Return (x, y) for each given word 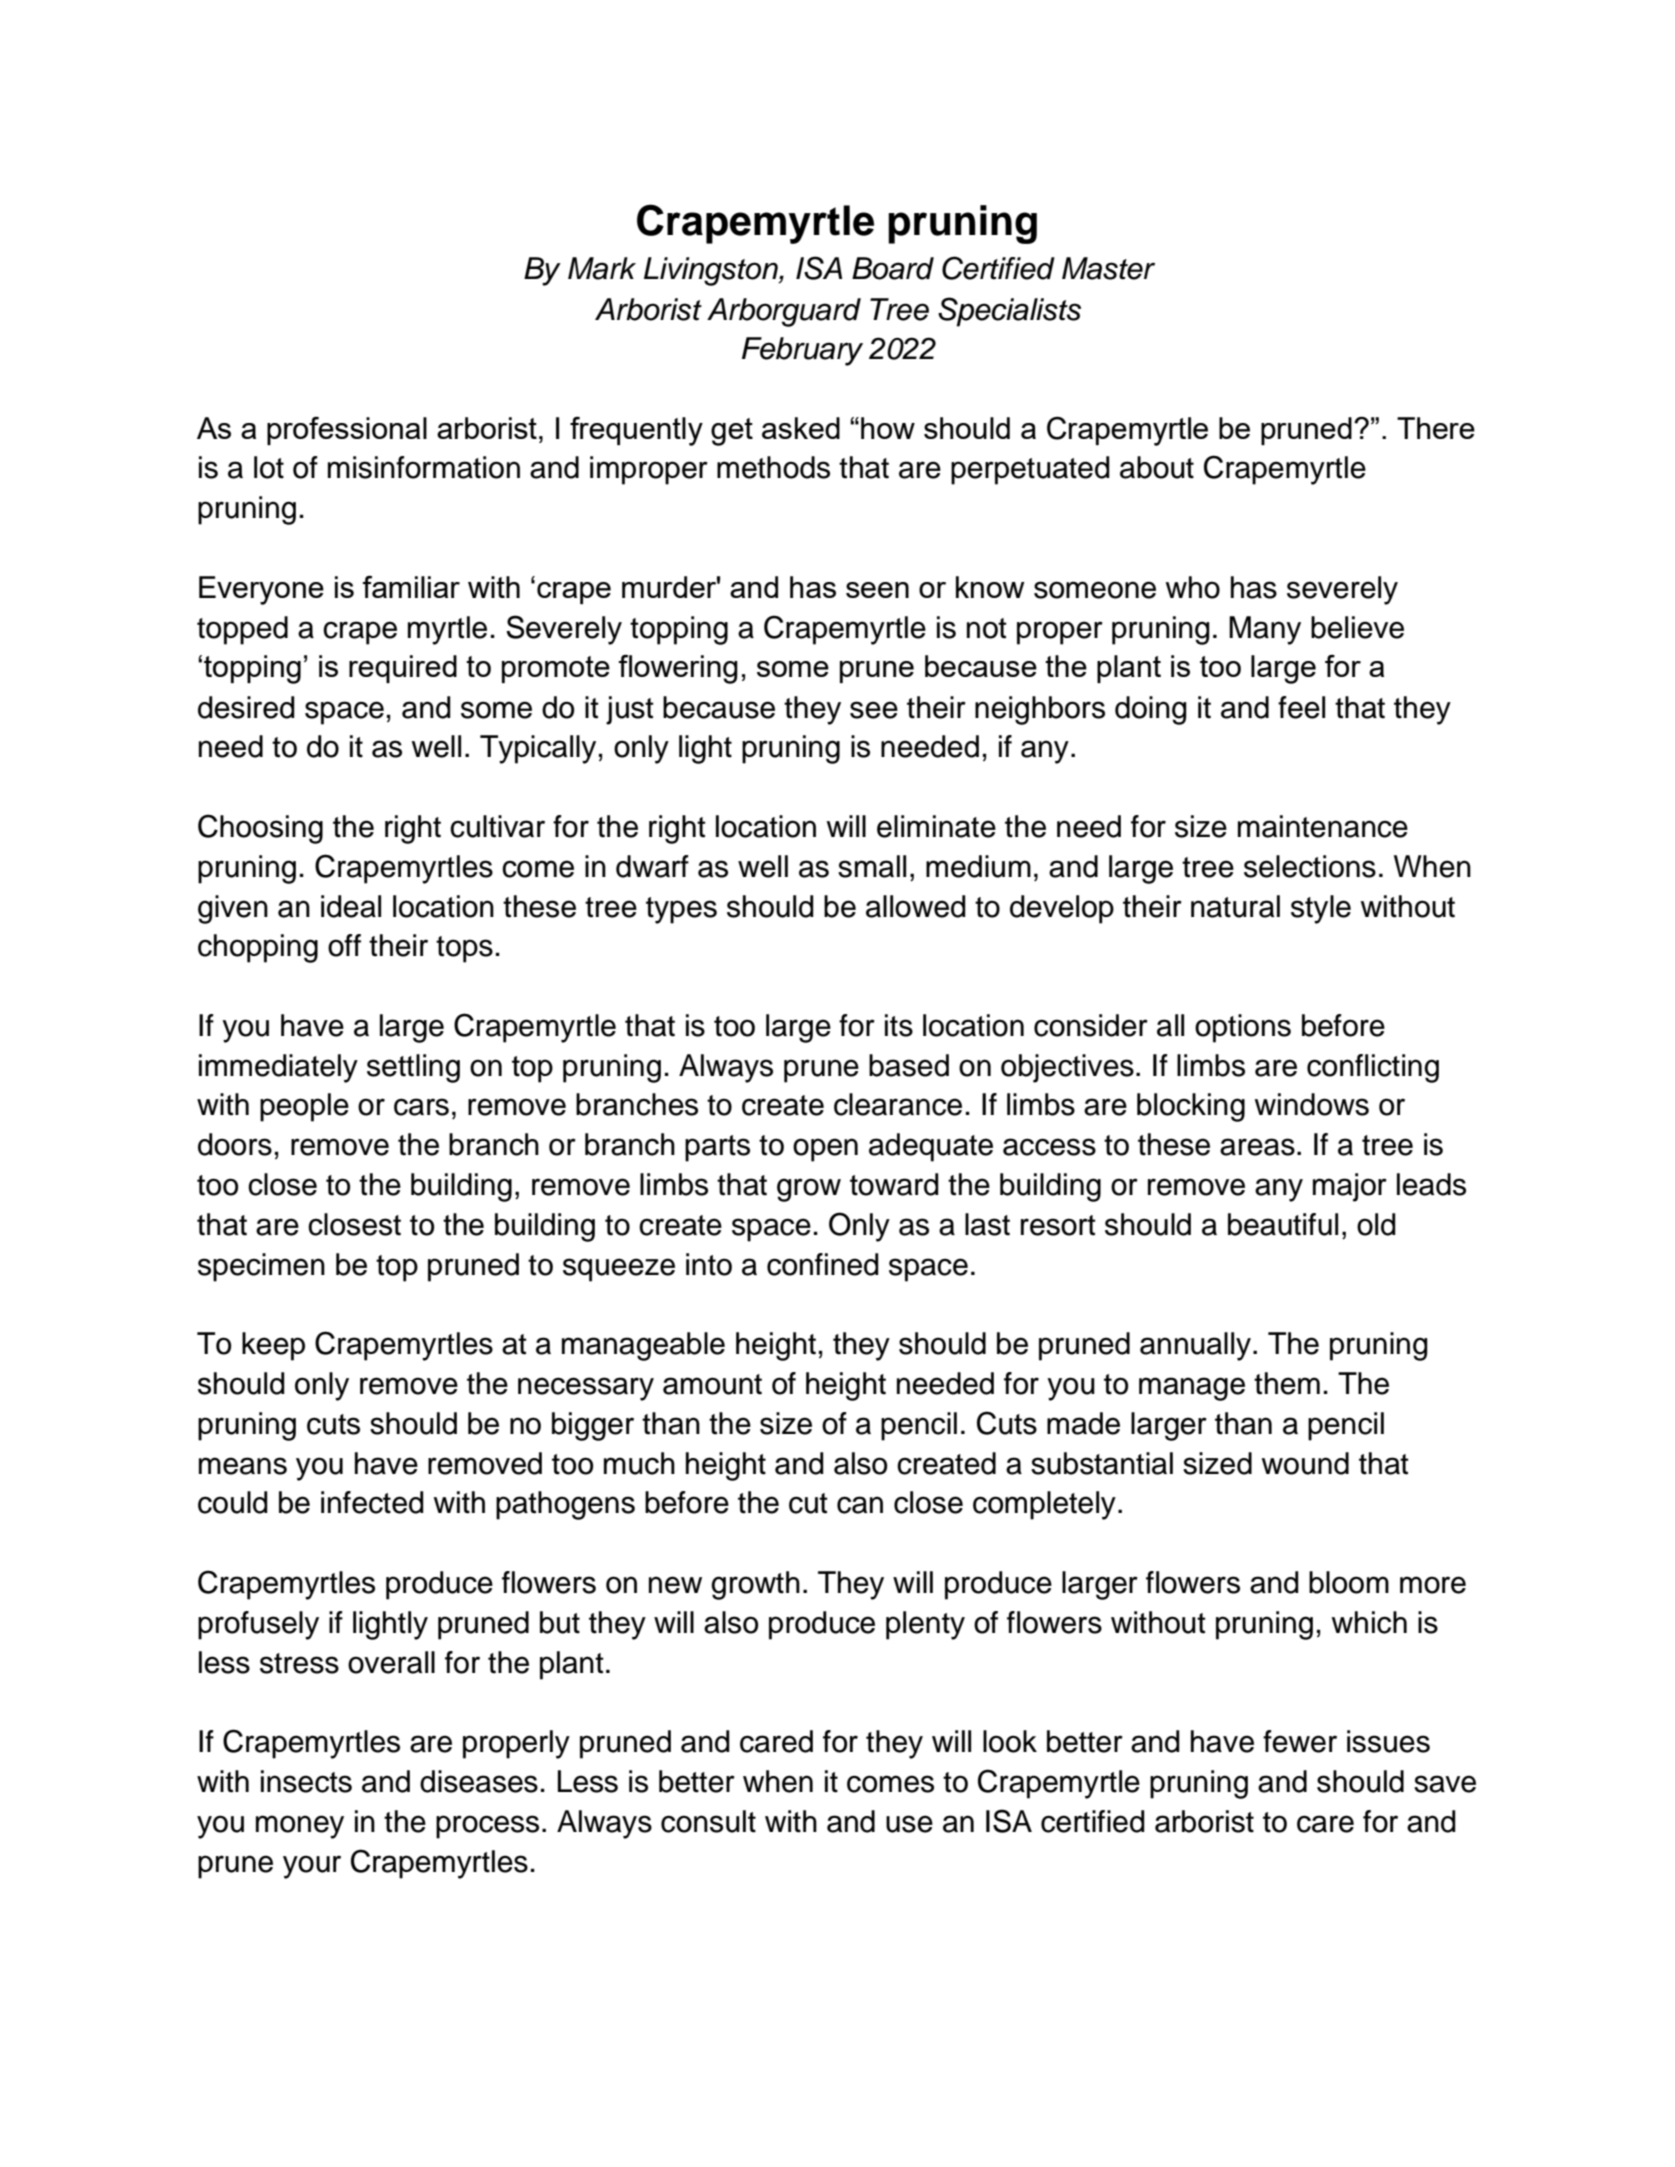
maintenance (1323, 826)
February (802, 351)
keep (273, 1346)
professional (347, 431)
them (1287, 1383)
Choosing (260, 829)
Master (1108, 268)
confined (823, 1264)
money (300, 1827)
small (872, 866)
